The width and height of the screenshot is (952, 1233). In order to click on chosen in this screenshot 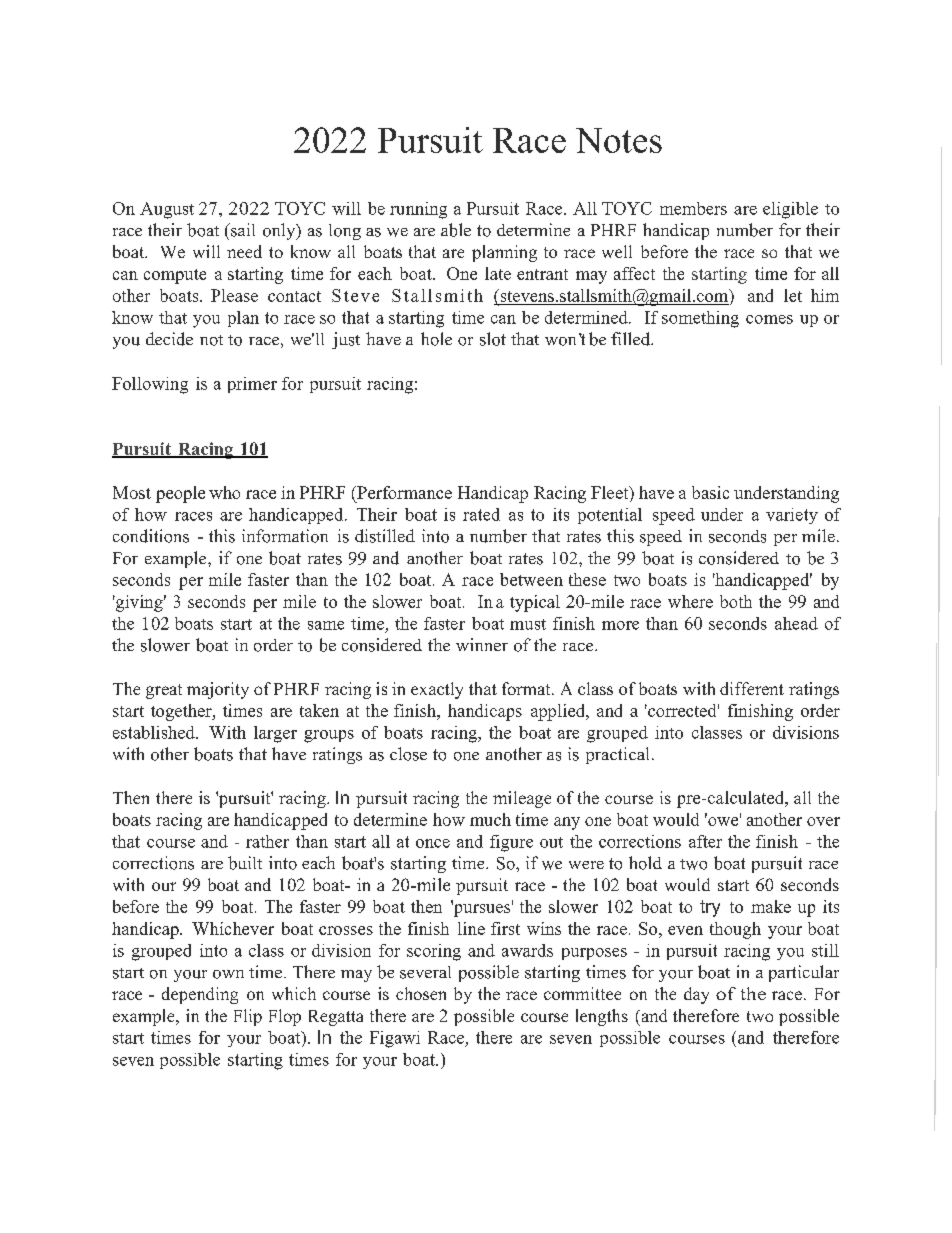, I will do `click(421, 993)`.
